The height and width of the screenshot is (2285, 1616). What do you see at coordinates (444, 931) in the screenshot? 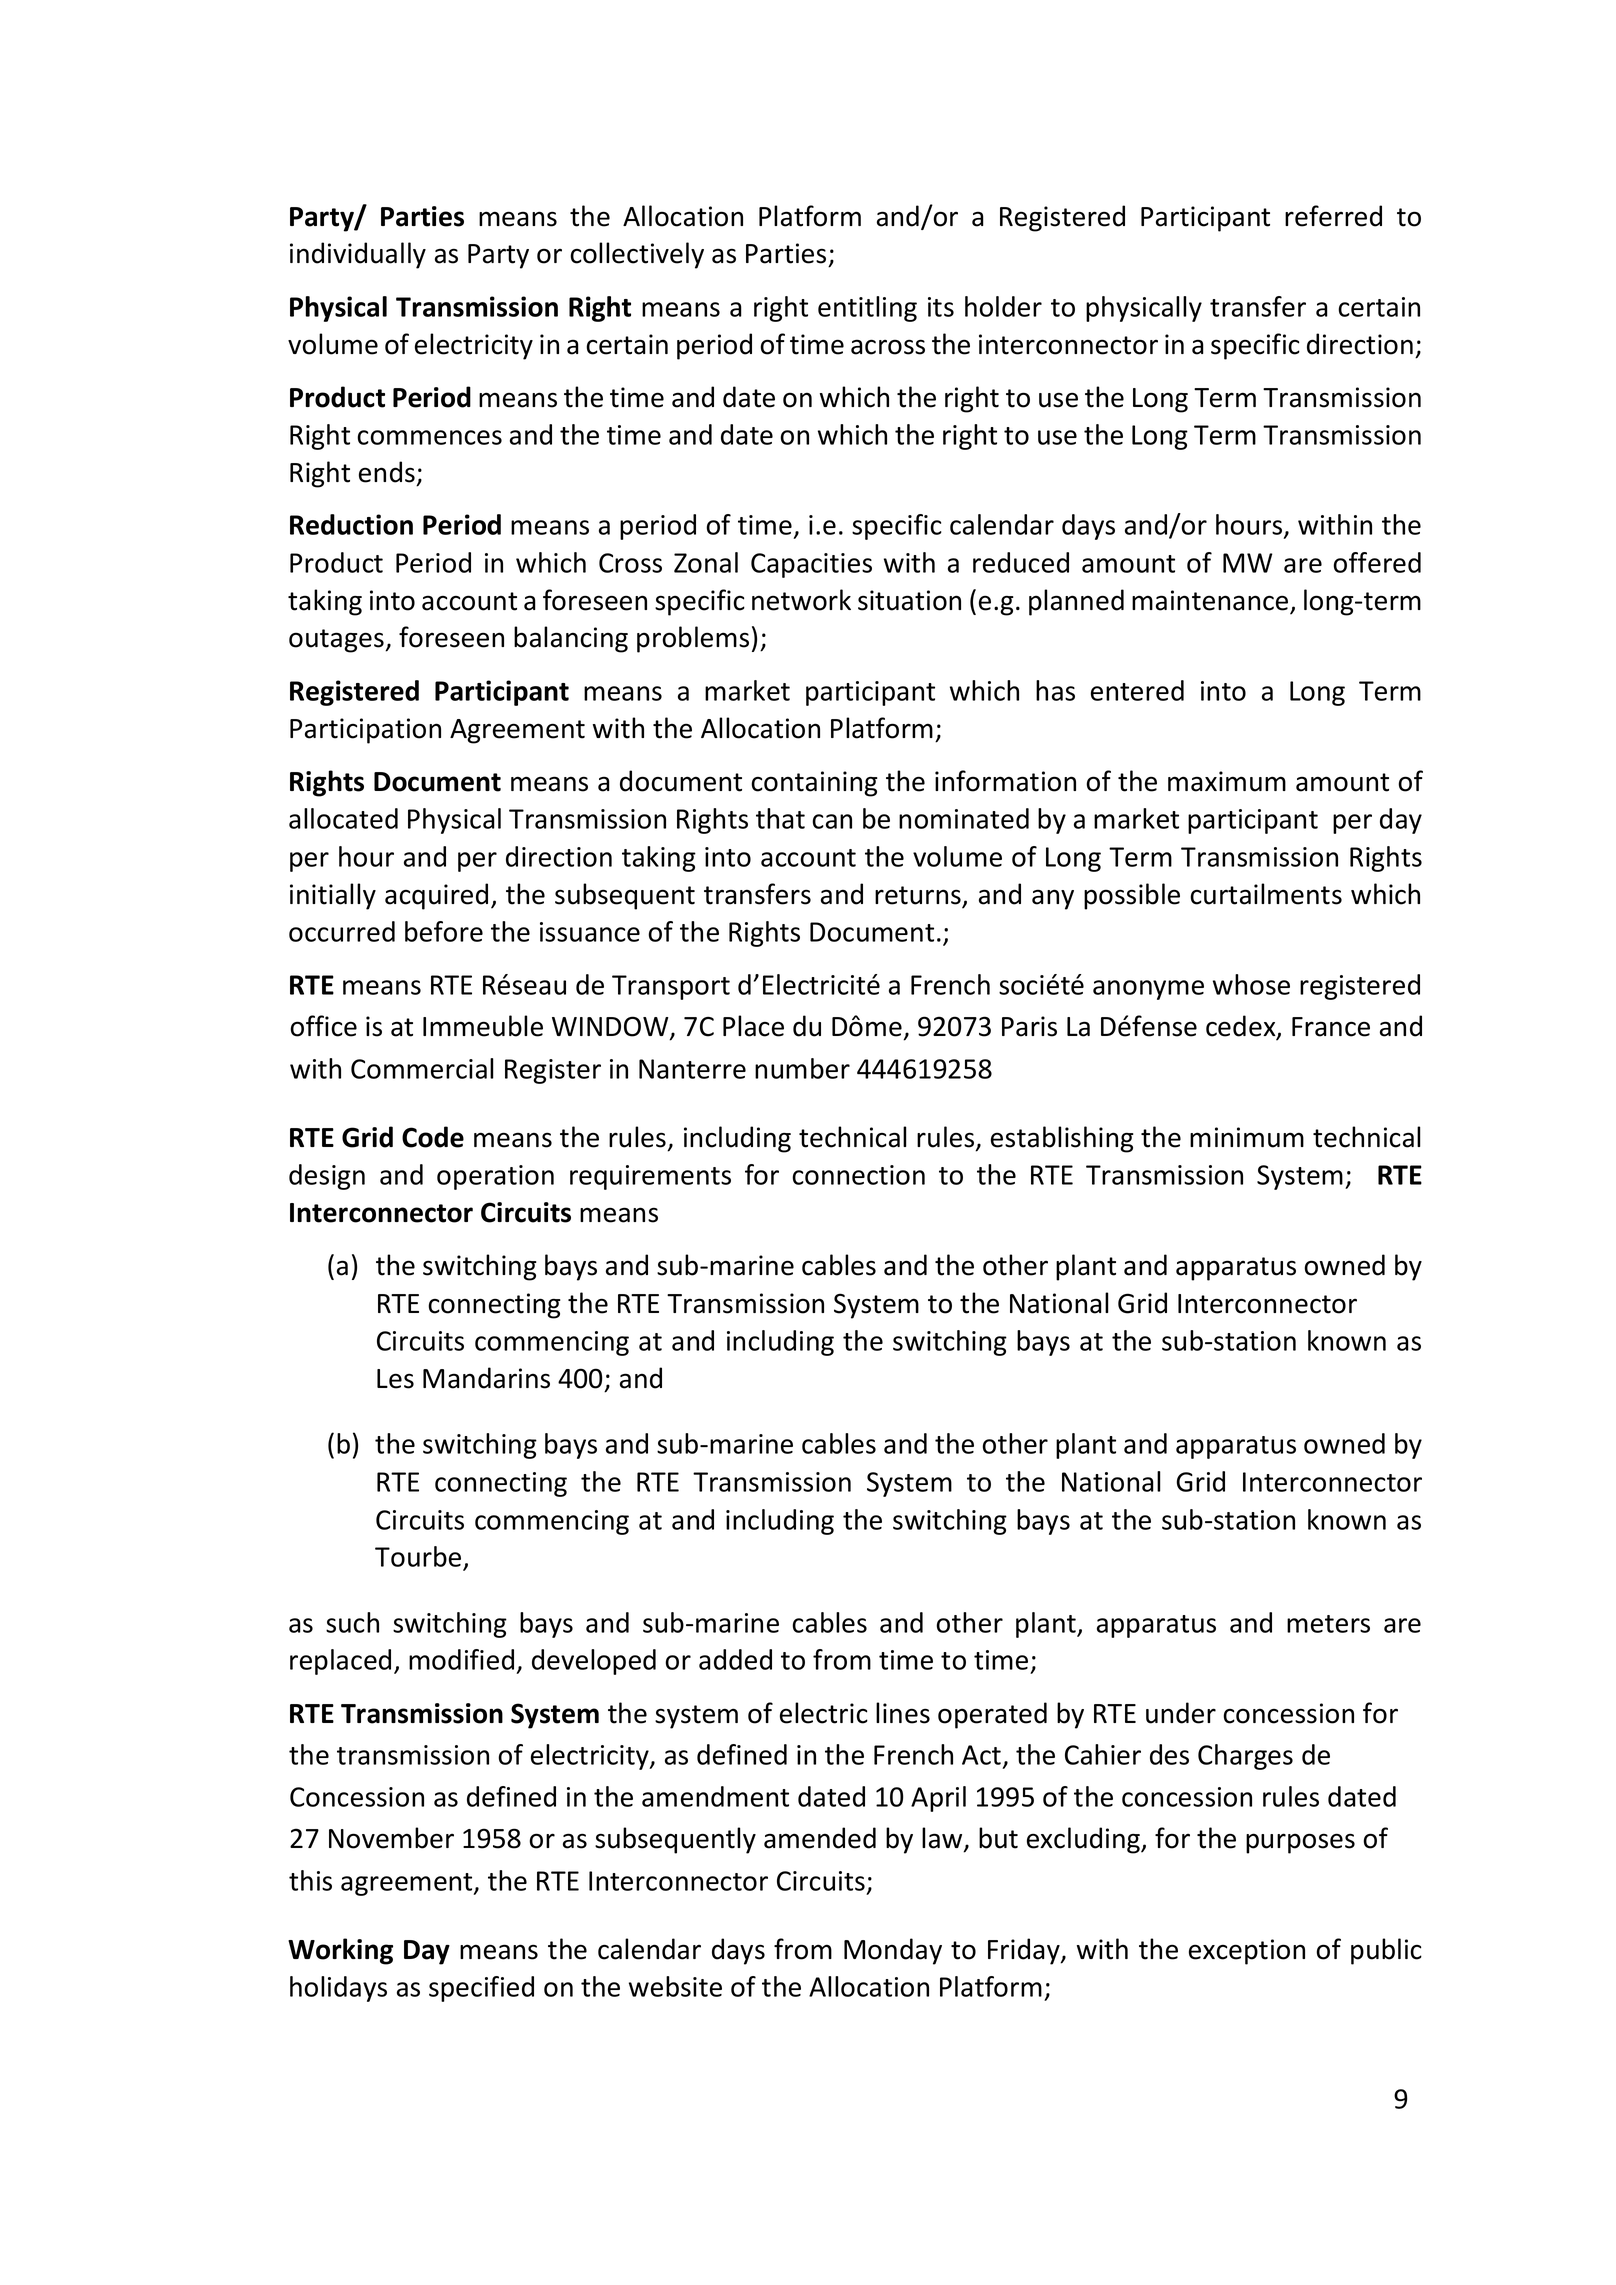
I see `before` at bounding box center [444, 931].
